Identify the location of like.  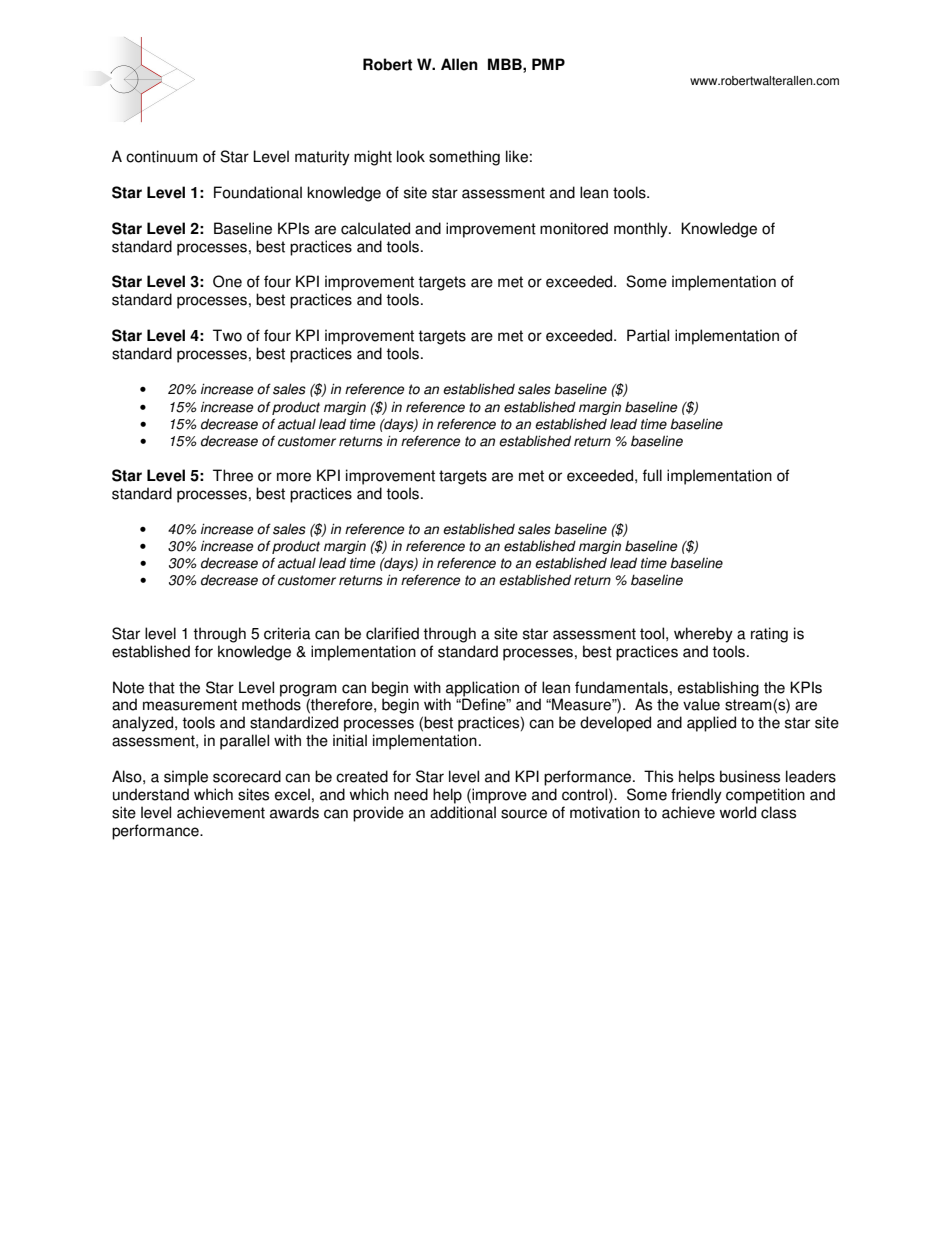
(517, 156).
